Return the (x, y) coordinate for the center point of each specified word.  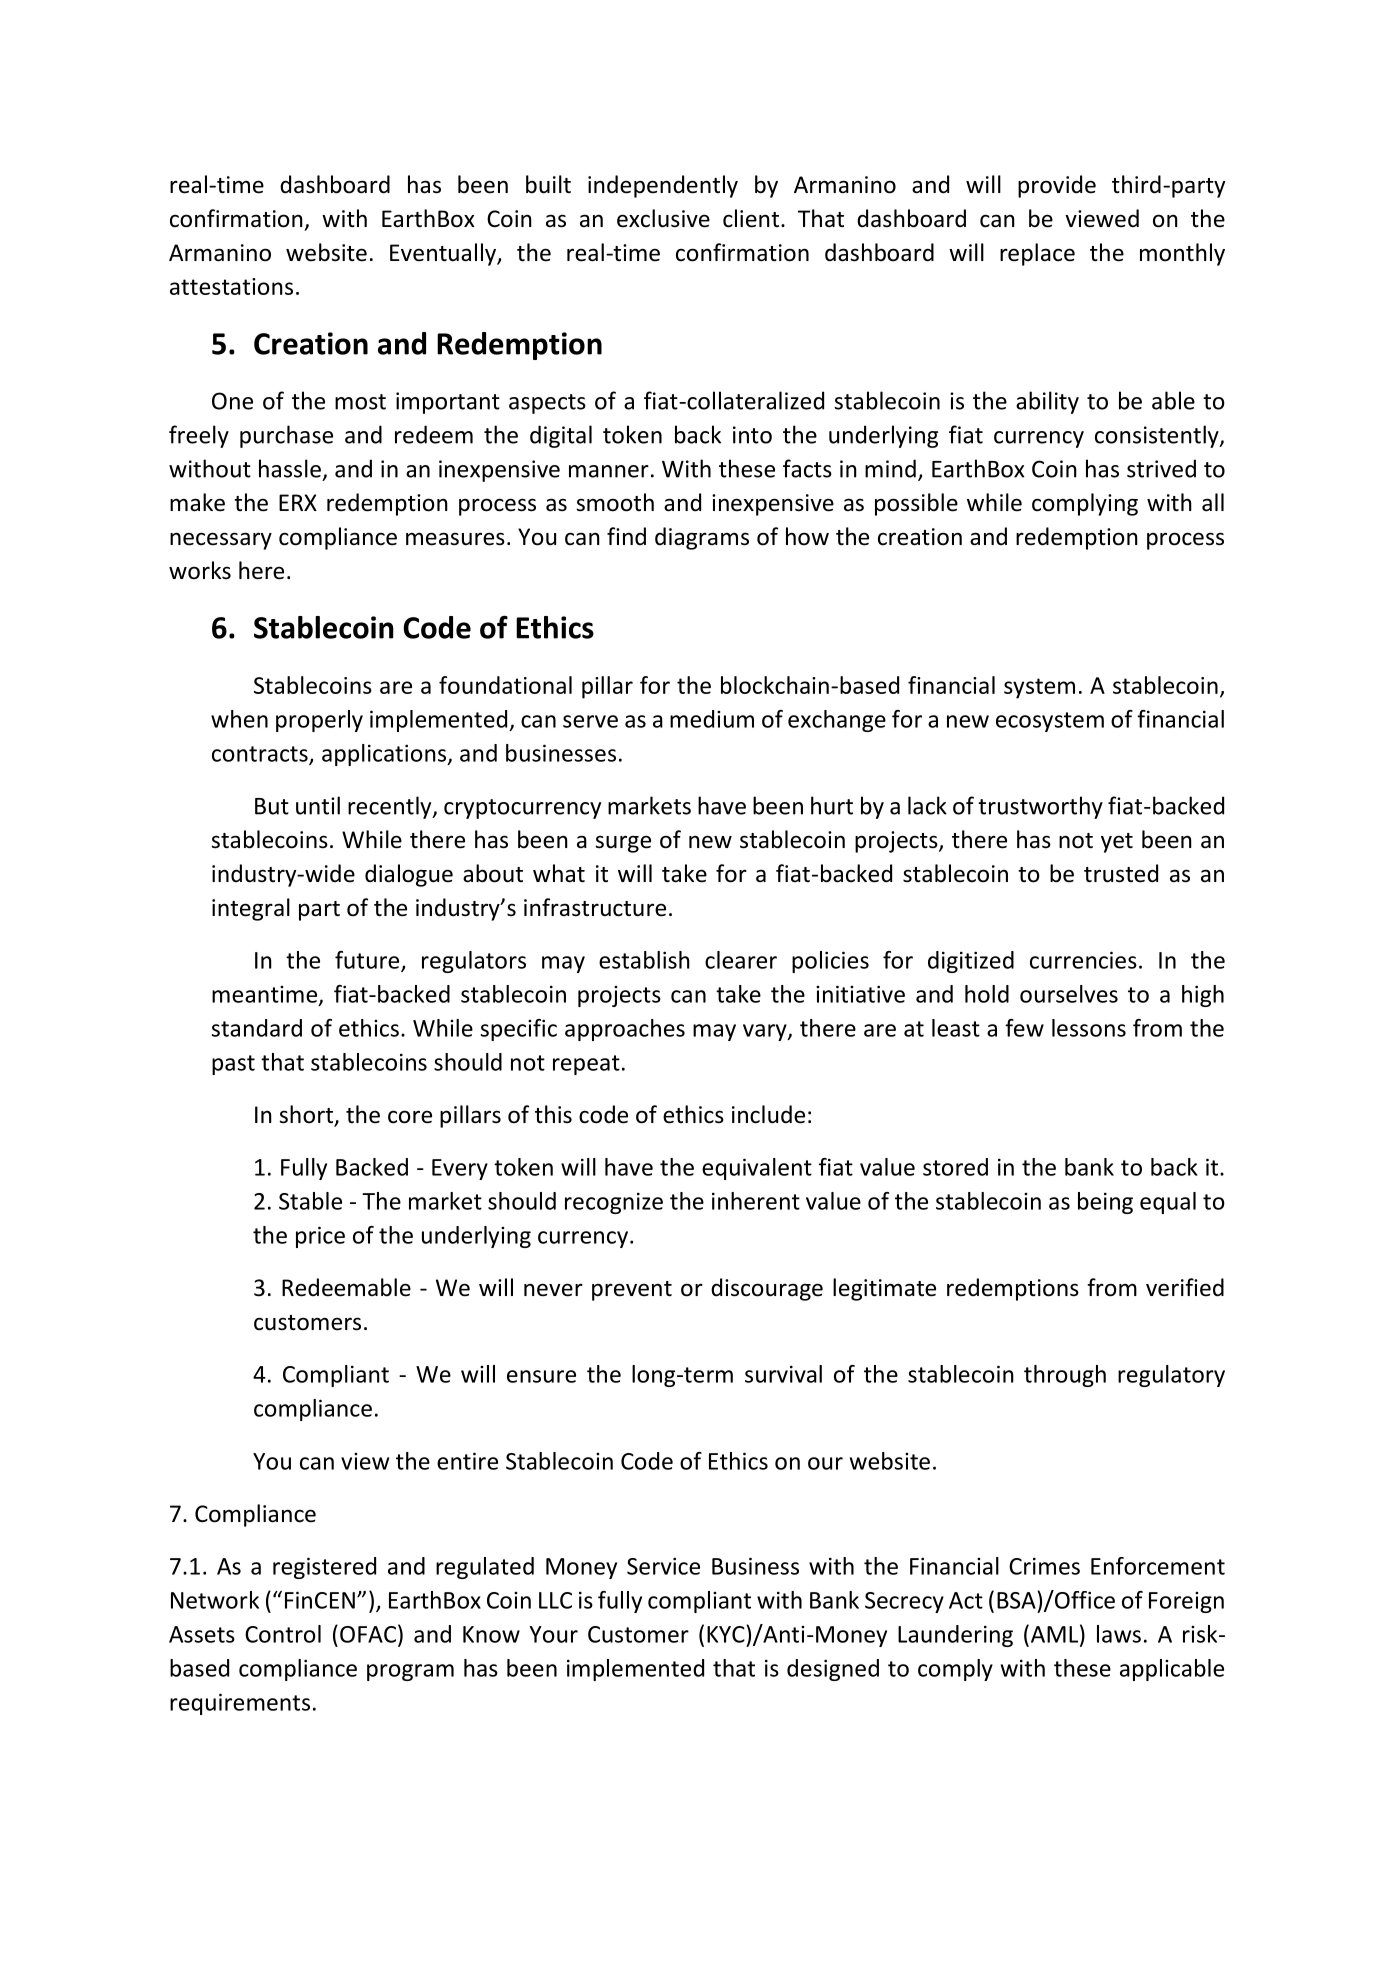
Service (663, 1566)
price (320, 1237)
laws (1119, 1634)
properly (319, 721)
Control (283, 1634)
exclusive (663, 218)
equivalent (757, 1169)
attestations (231, 286)
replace (1037, 254)
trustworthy (1040, 807)
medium (712, 719)
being (1105, 1203)
